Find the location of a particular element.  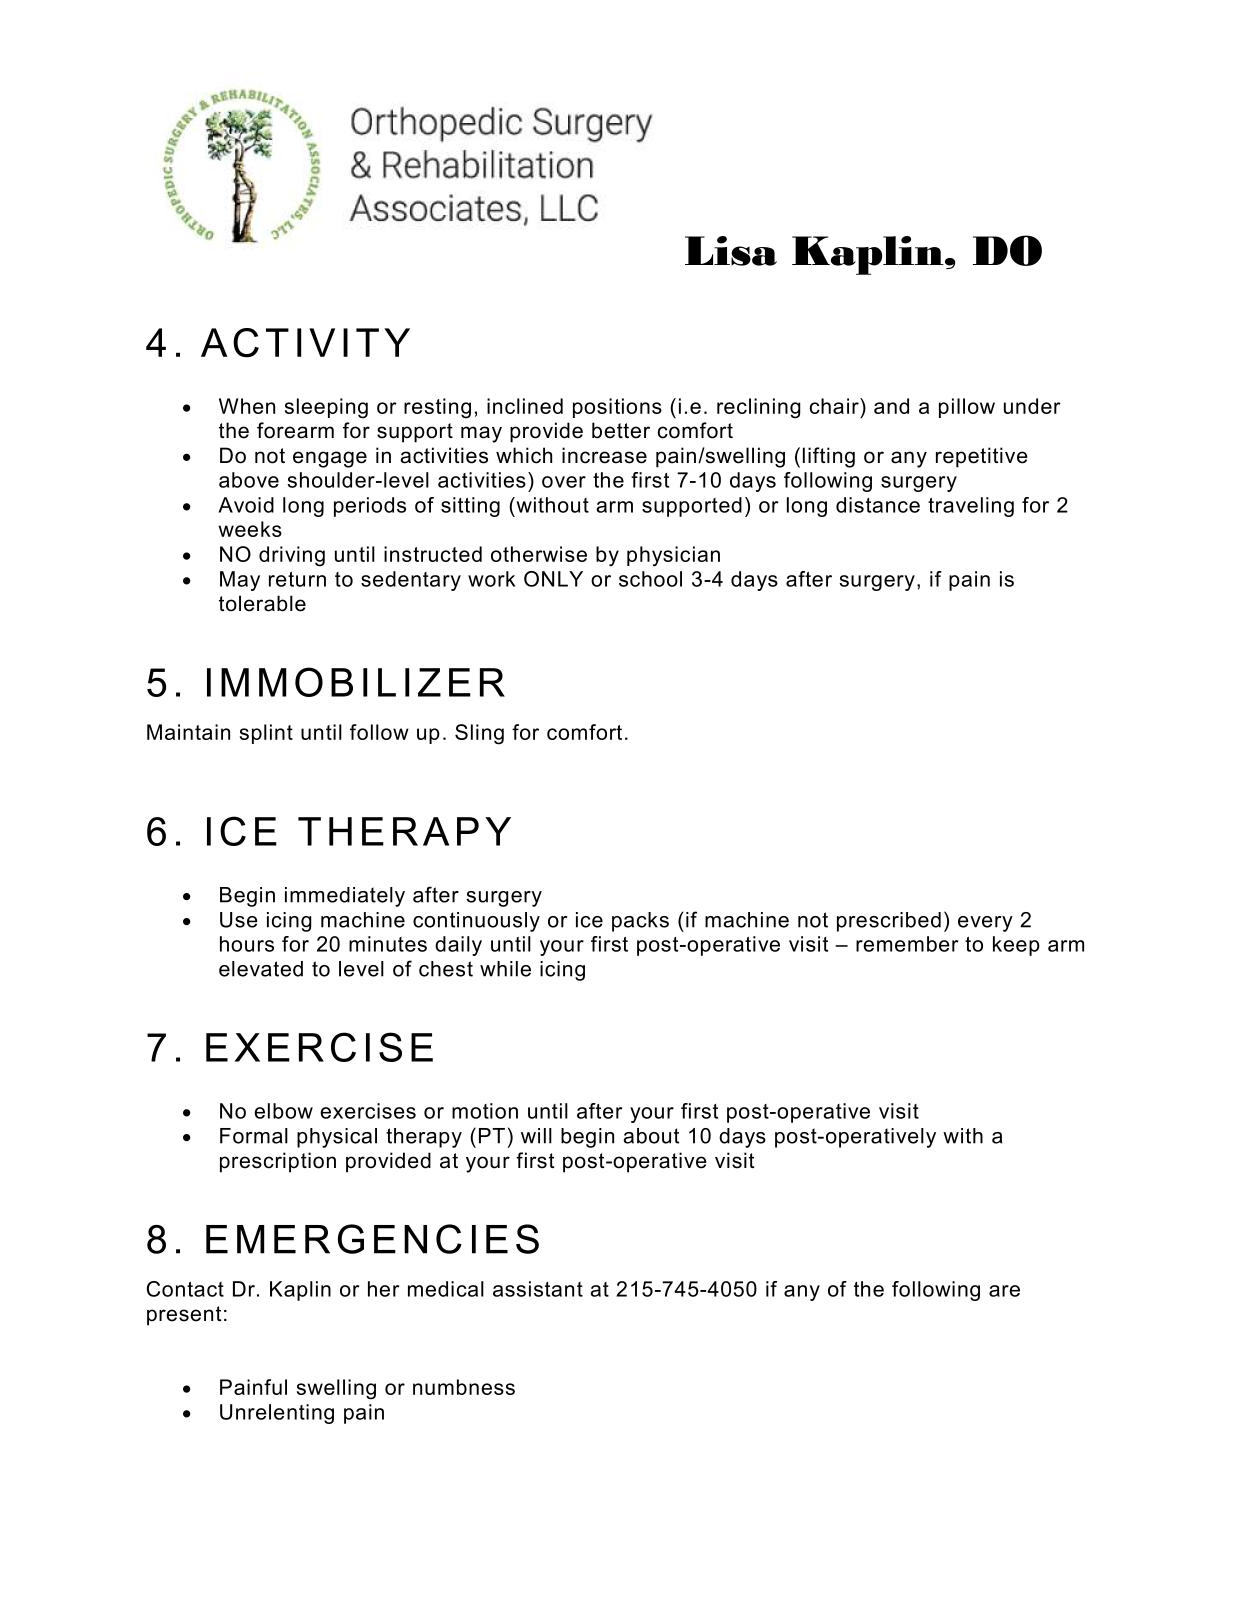

packs is located at coordinates (640, 922).
